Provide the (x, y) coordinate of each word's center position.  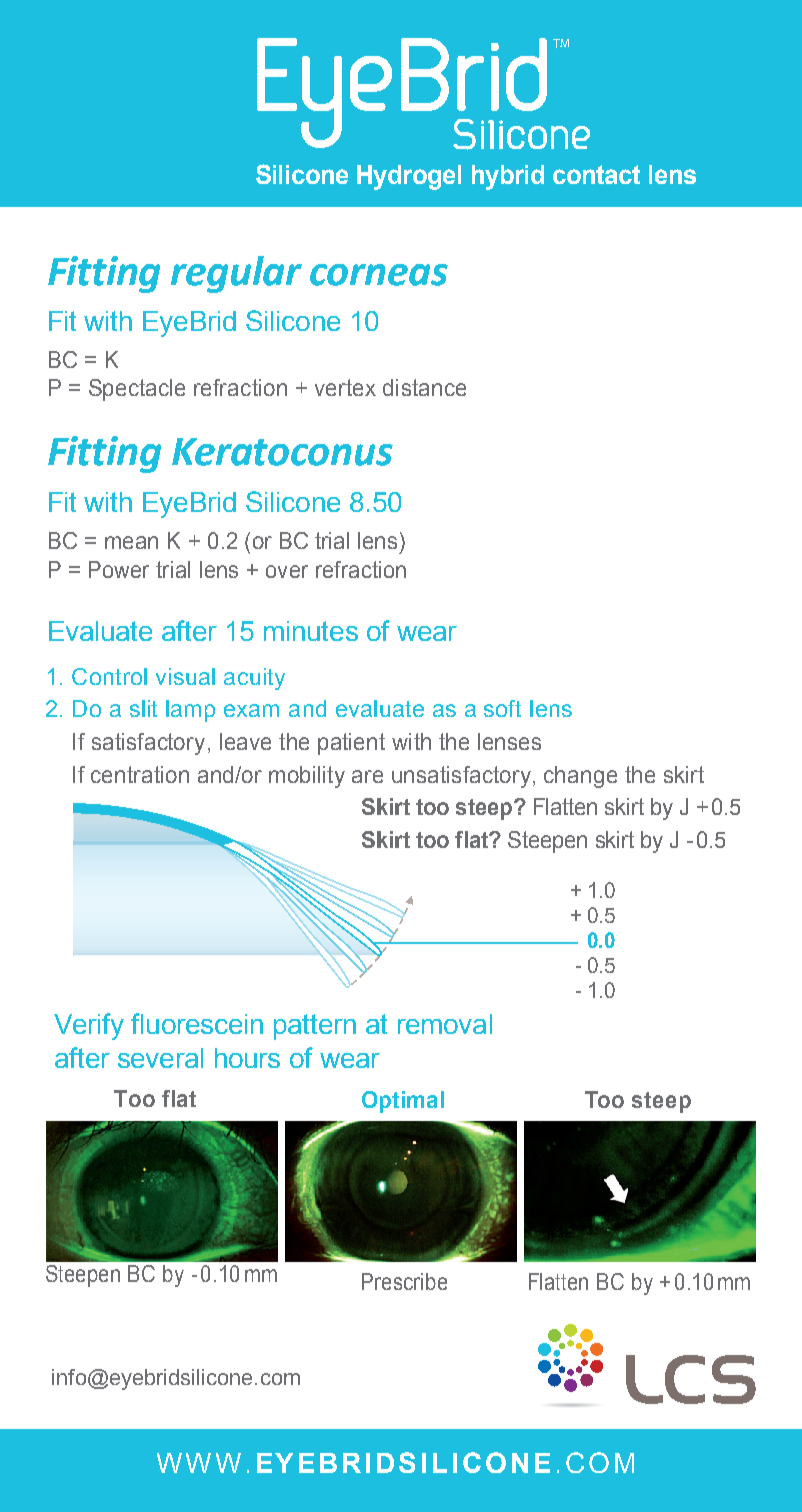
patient (351, 744)
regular (236, 274)
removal (445, 1024)
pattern (315, 1027)
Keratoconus (282, 452)
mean (131, 542)
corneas (379, 275)
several (160, 1058)
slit (143, 708)
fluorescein (197, 1023)
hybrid (508, 177)
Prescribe (404, 1281)
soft (502, 708)
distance (424, 387)
